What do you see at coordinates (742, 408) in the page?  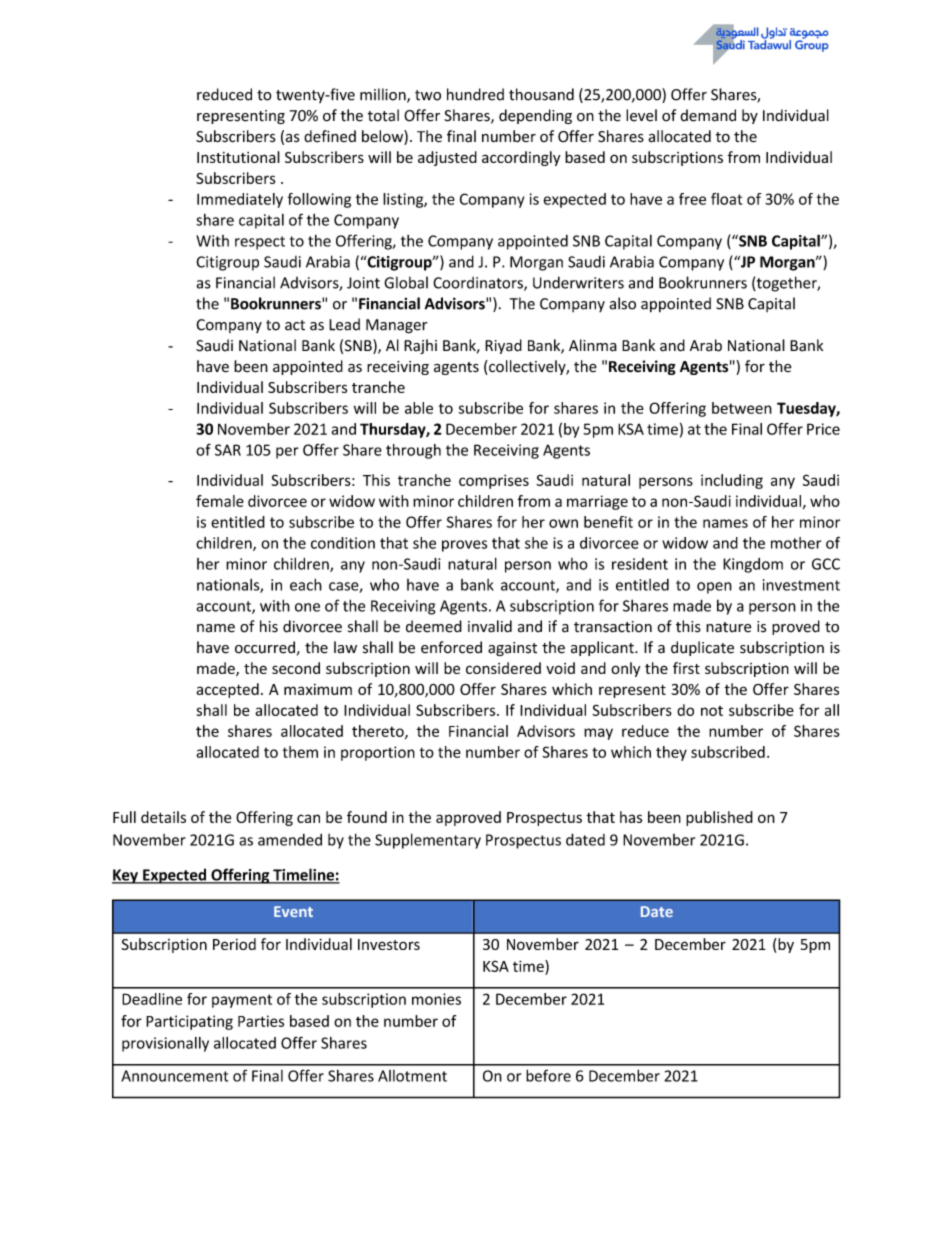 I see `between` at bounding box center [742, 408].
